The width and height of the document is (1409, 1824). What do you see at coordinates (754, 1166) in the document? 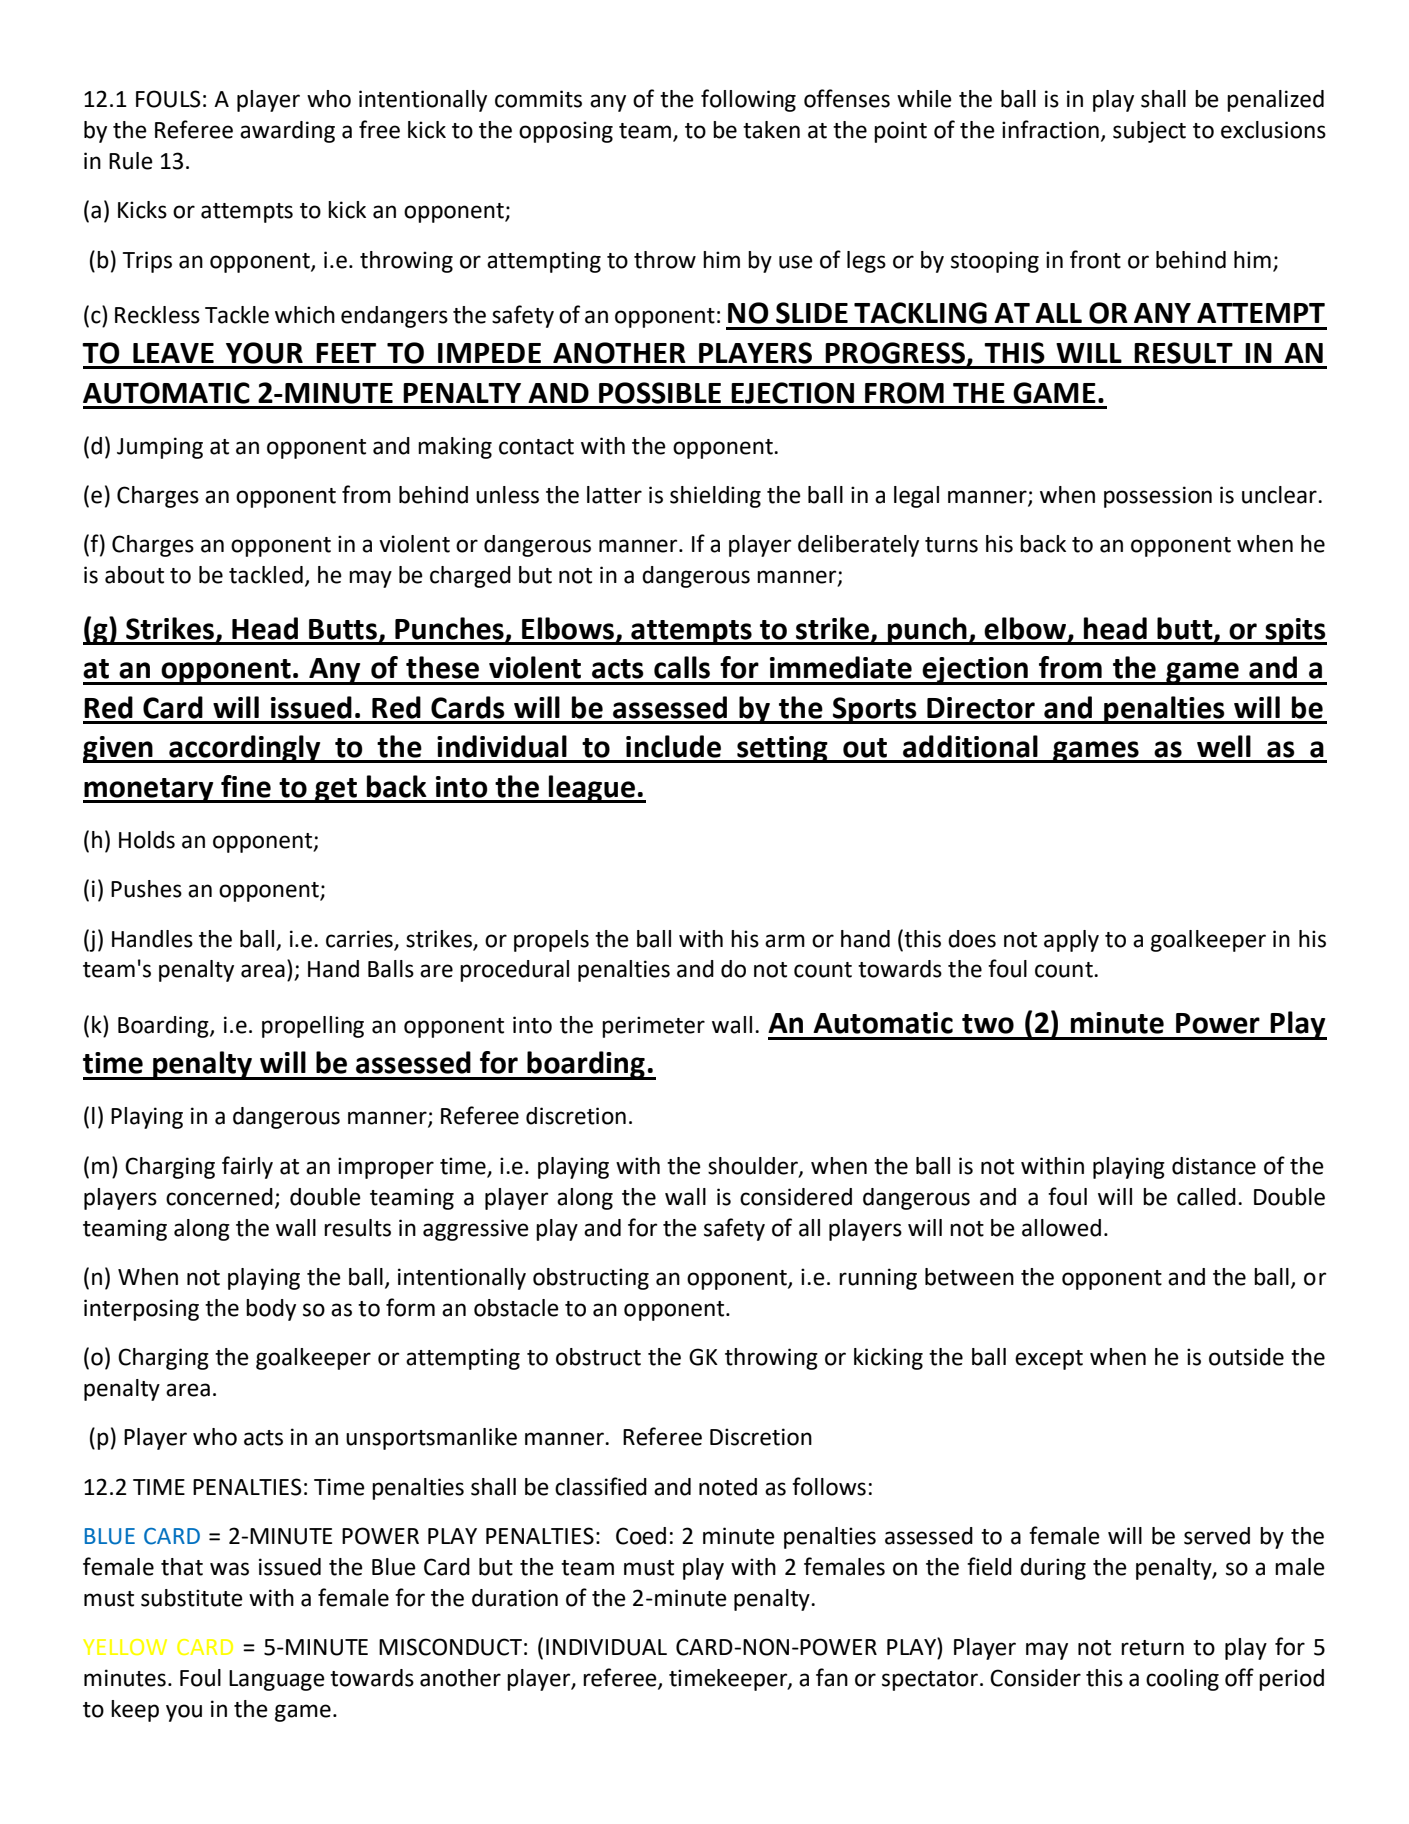
I see `shoulder` at bounding box center [754, 1166].
